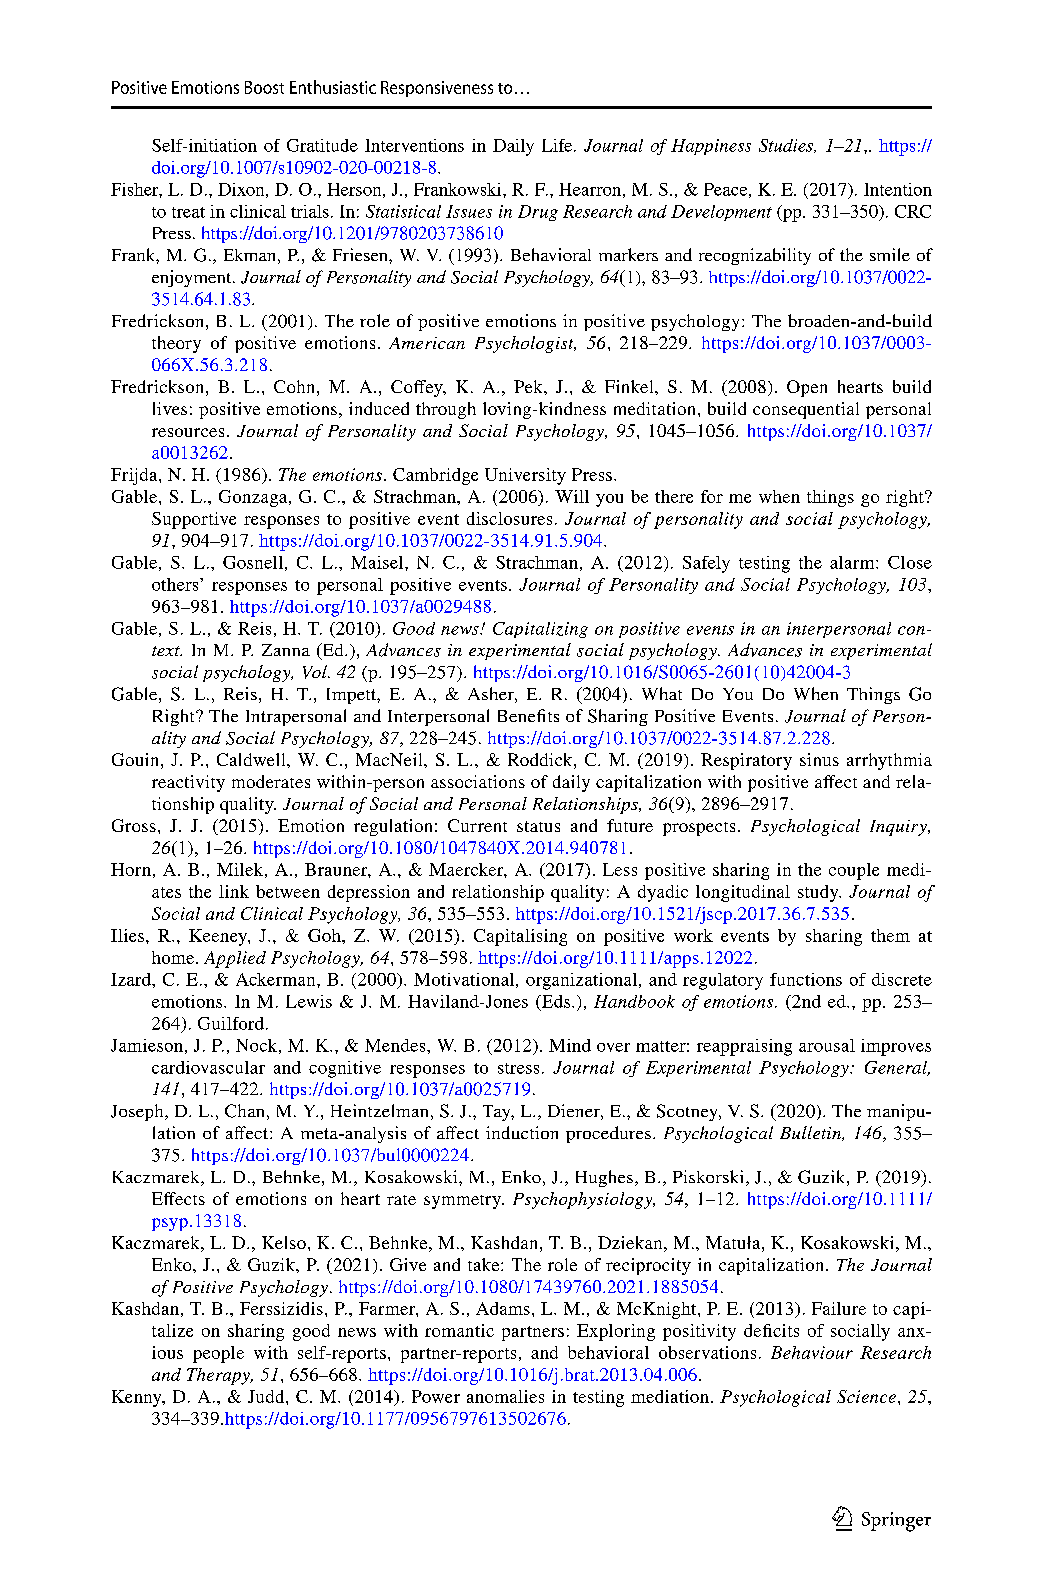 This page has height=1581, width=1043. I want to click on Boost, so click(264, 87).
